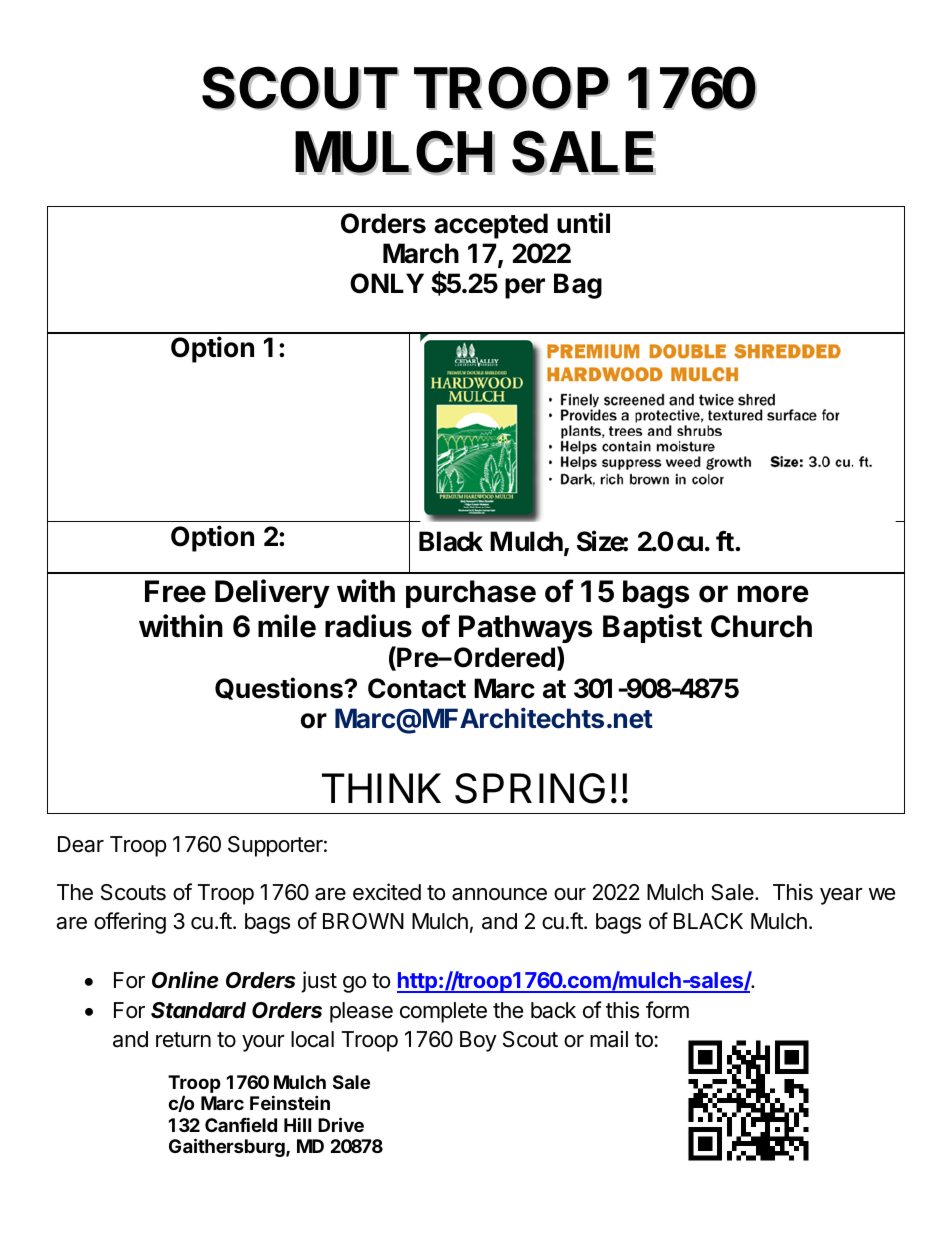 This screenshot has height=1233, width=952. I want to click on Free, so click(175, 591).
